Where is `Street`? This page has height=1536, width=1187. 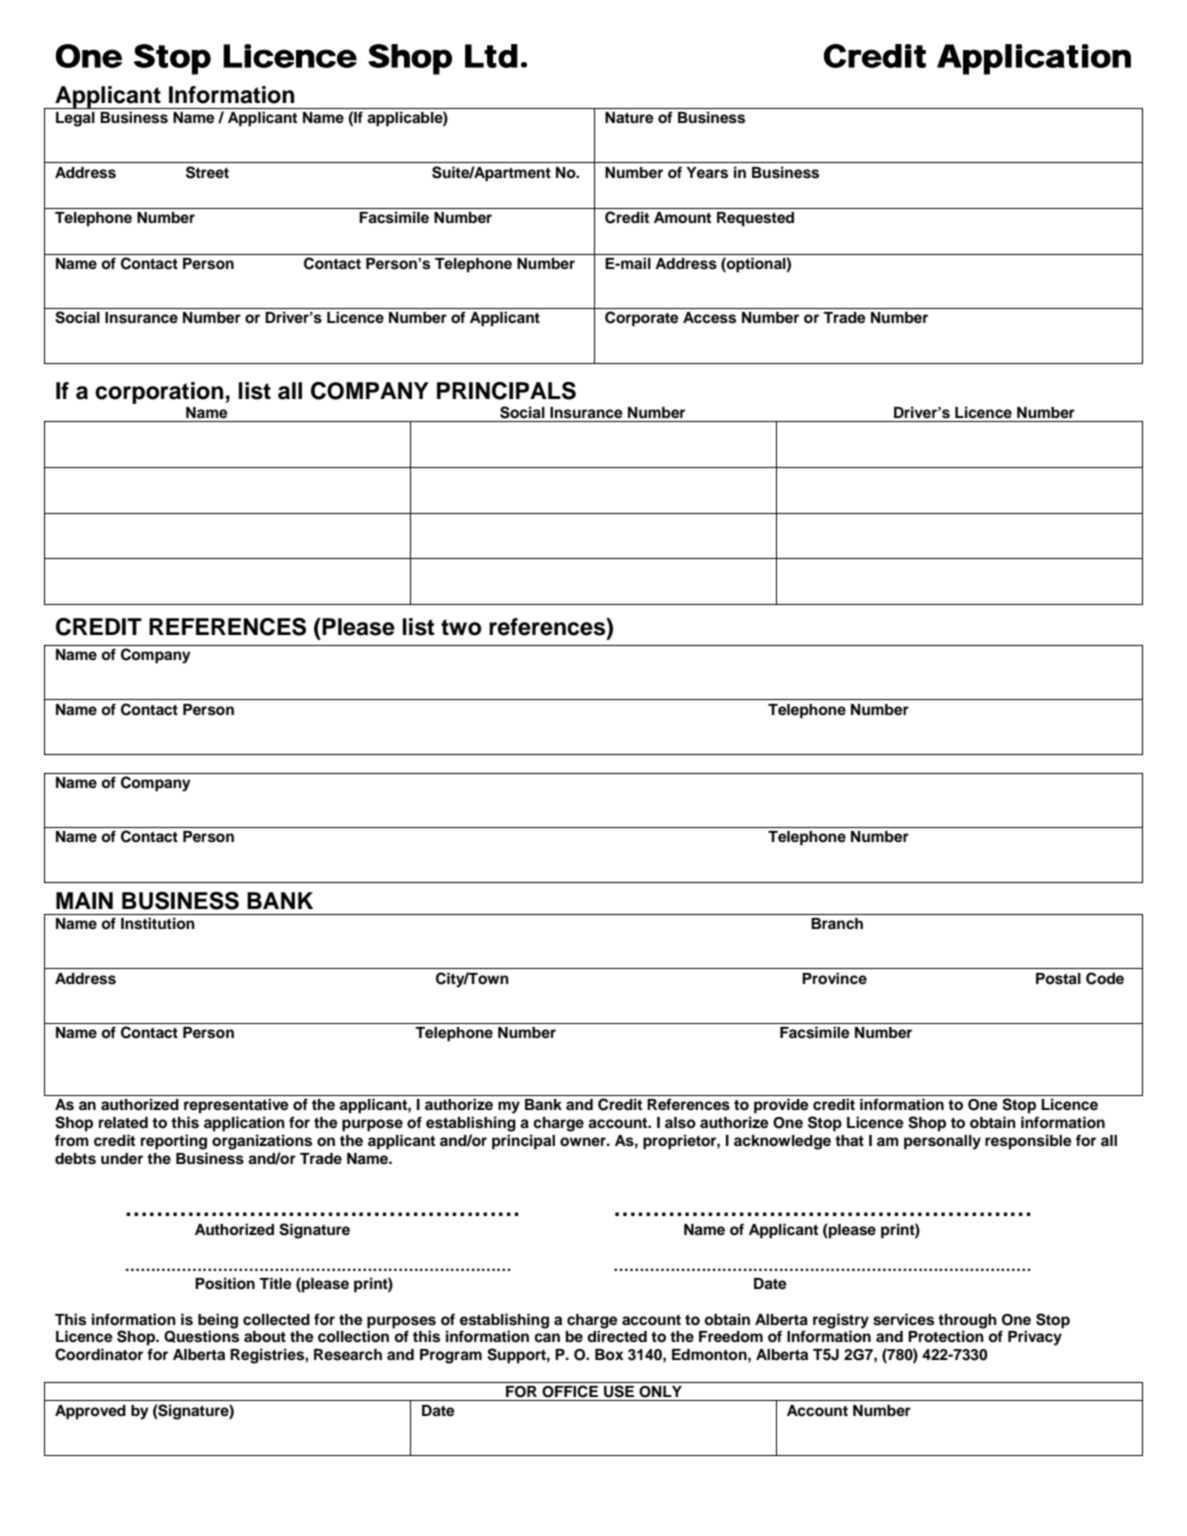 Street is located at coordinates (207, 172).
